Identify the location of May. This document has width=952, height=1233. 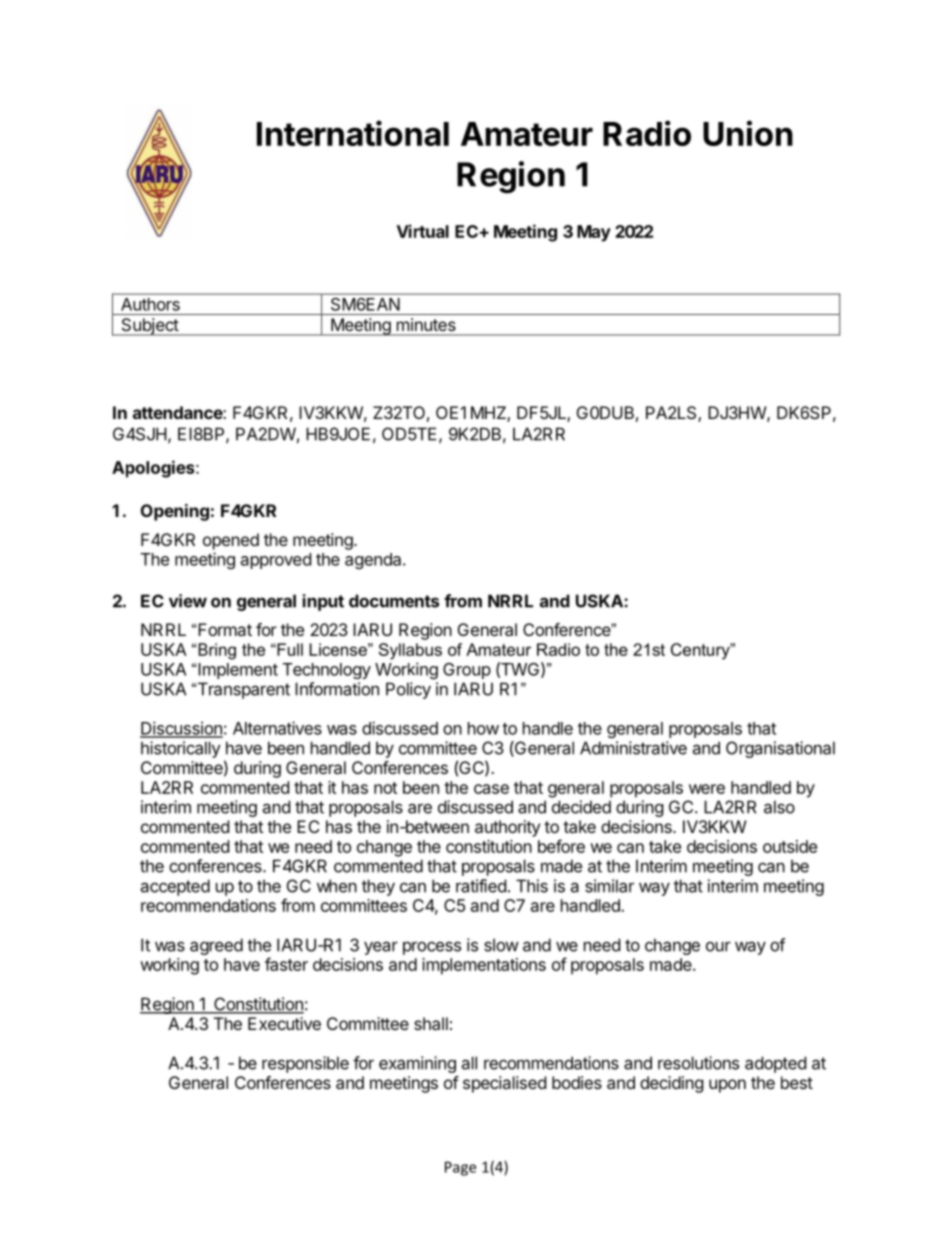
(594, 233).
